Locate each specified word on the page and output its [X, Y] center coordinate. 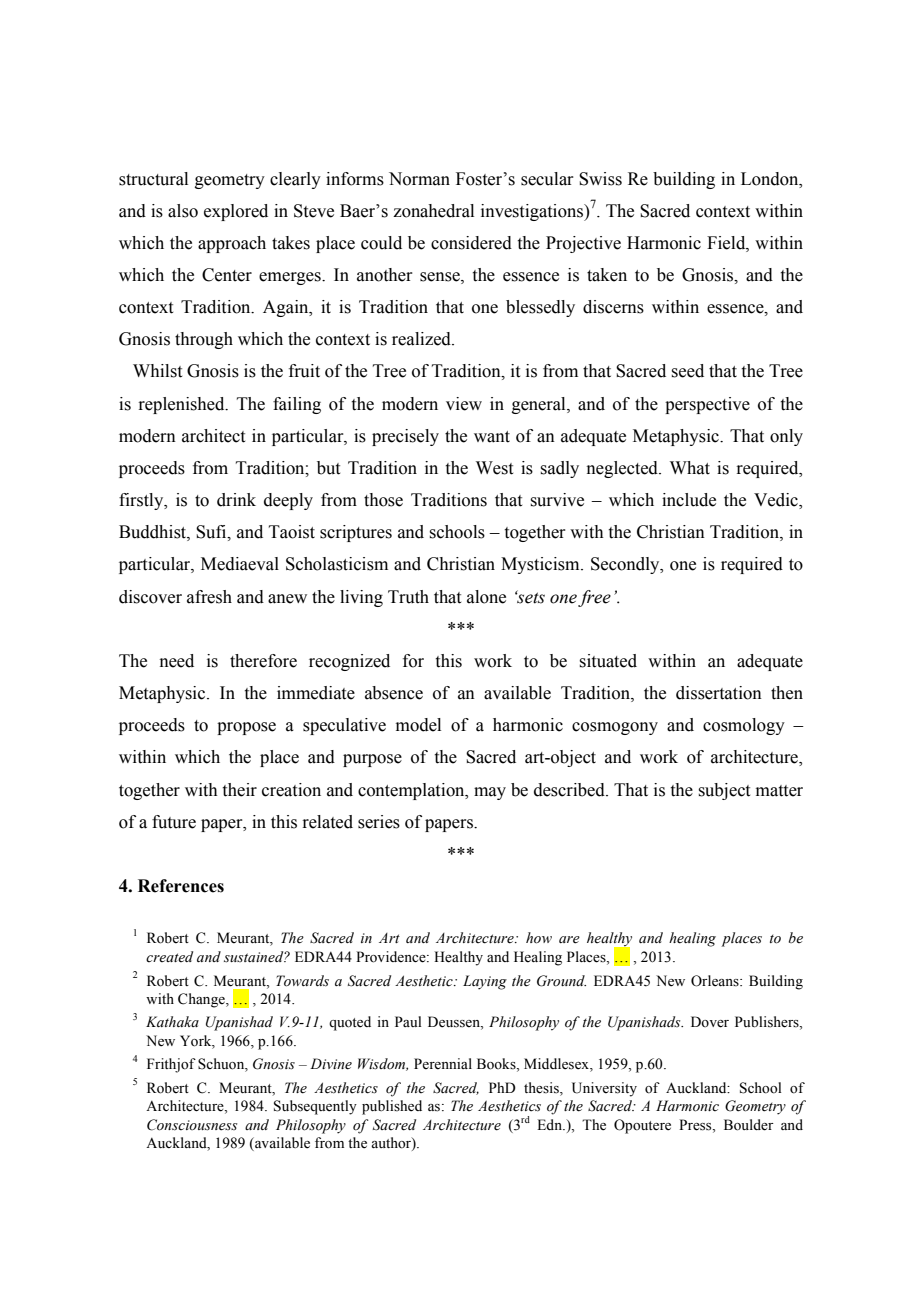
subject [724, 791]
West [494, 468]
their [240, 790]
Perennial [443, 1064]
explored [236, 212]
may [490, 793]
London [771, 179]
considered [471, 243]
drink [236, 500]
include [689, 500]
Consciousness [192, 1125]
